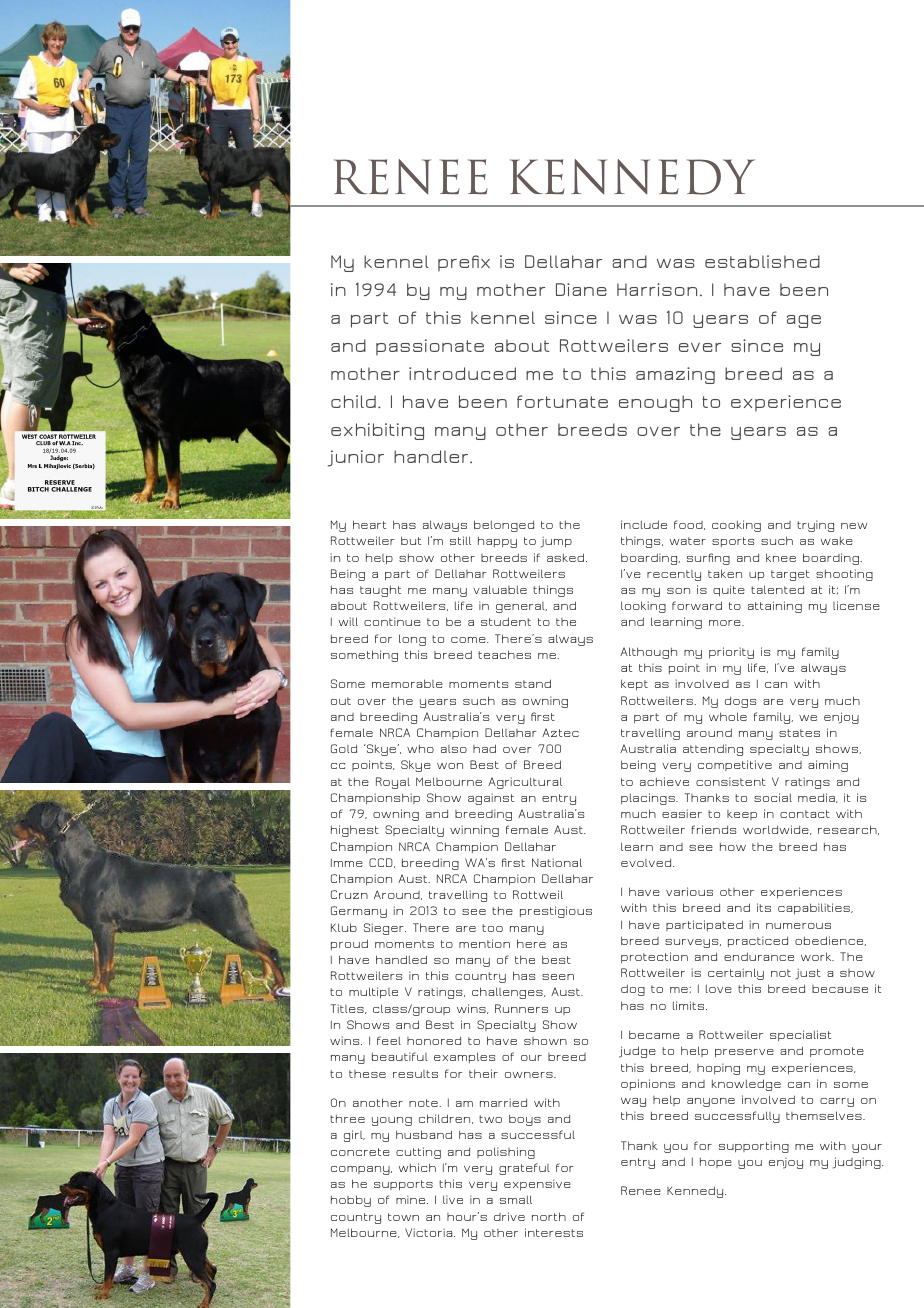  Describe the element at coordinates (412, 1199) in the page. I see `mine` at that location.
